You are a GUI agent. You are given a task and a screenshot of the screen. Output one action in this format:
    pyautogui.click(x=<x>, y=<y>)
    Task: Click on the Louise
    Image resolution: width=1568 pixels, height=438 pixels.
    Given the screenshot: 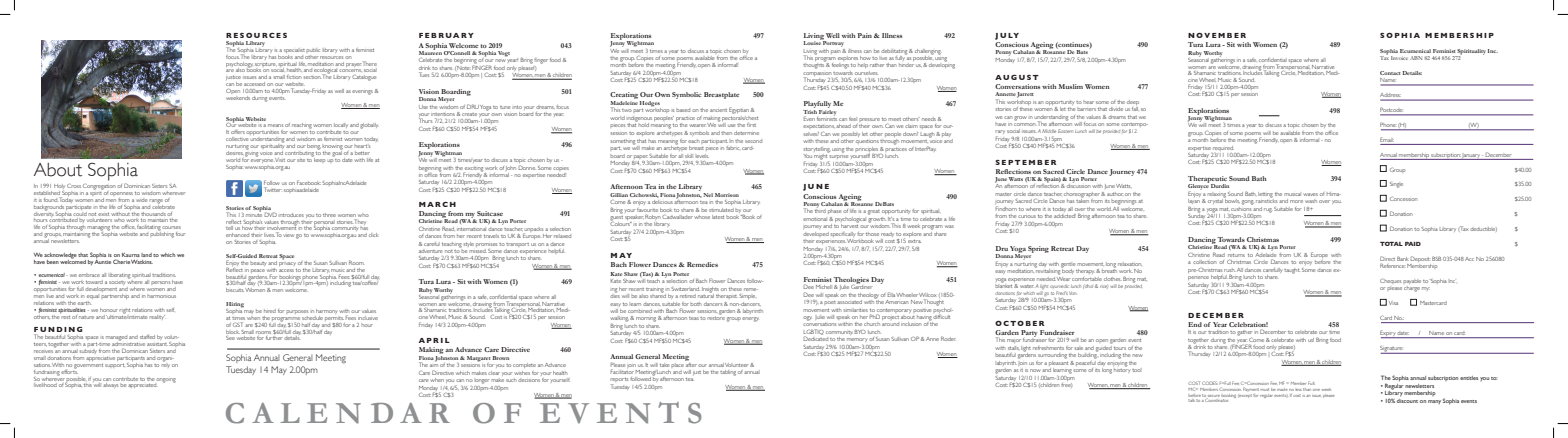 What is the action you would take?
    pyautogui.click(x=812, y=42)
